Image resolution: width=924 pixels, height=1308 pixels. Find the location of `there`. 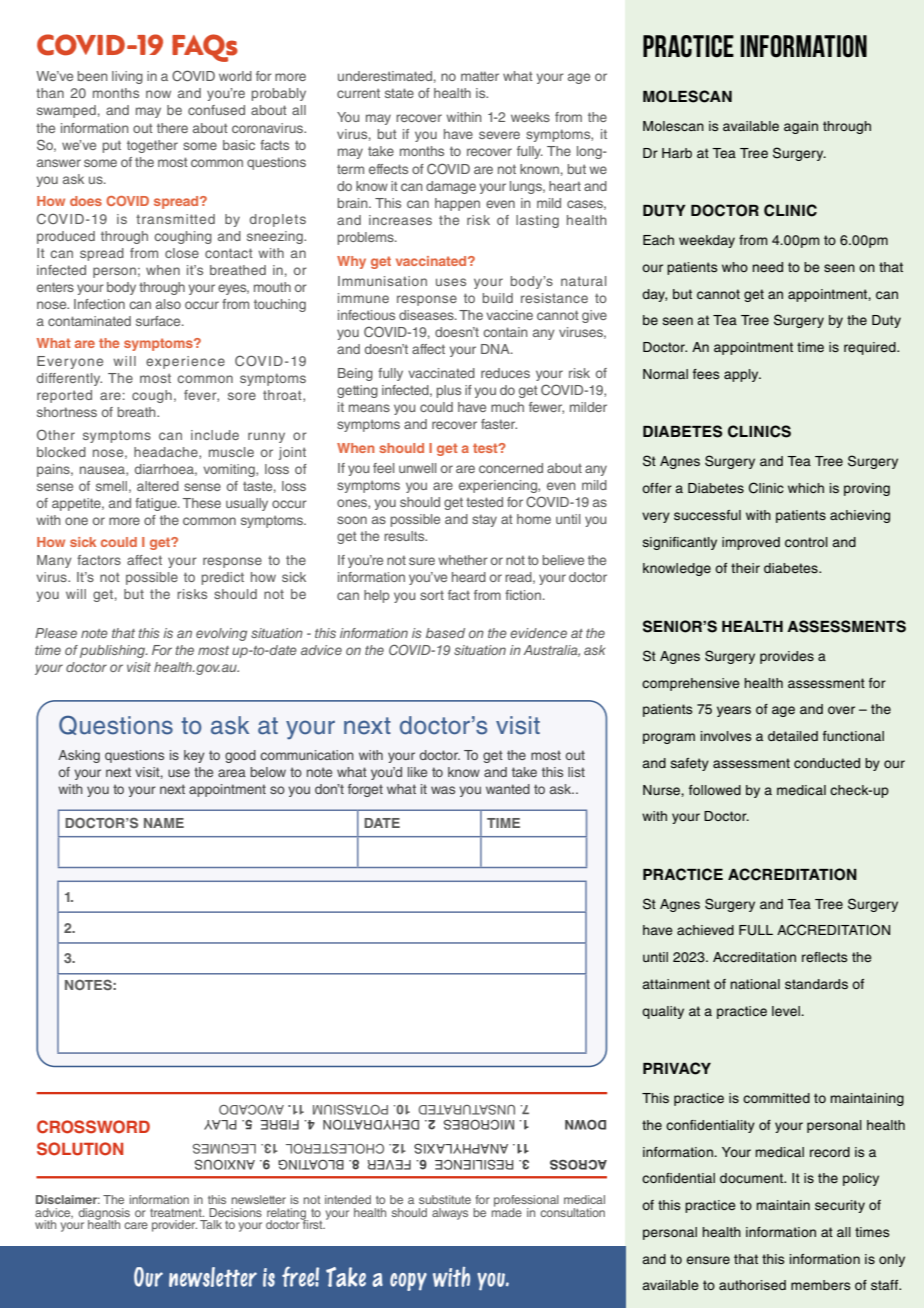

there is located at coordinates (172, 128).
